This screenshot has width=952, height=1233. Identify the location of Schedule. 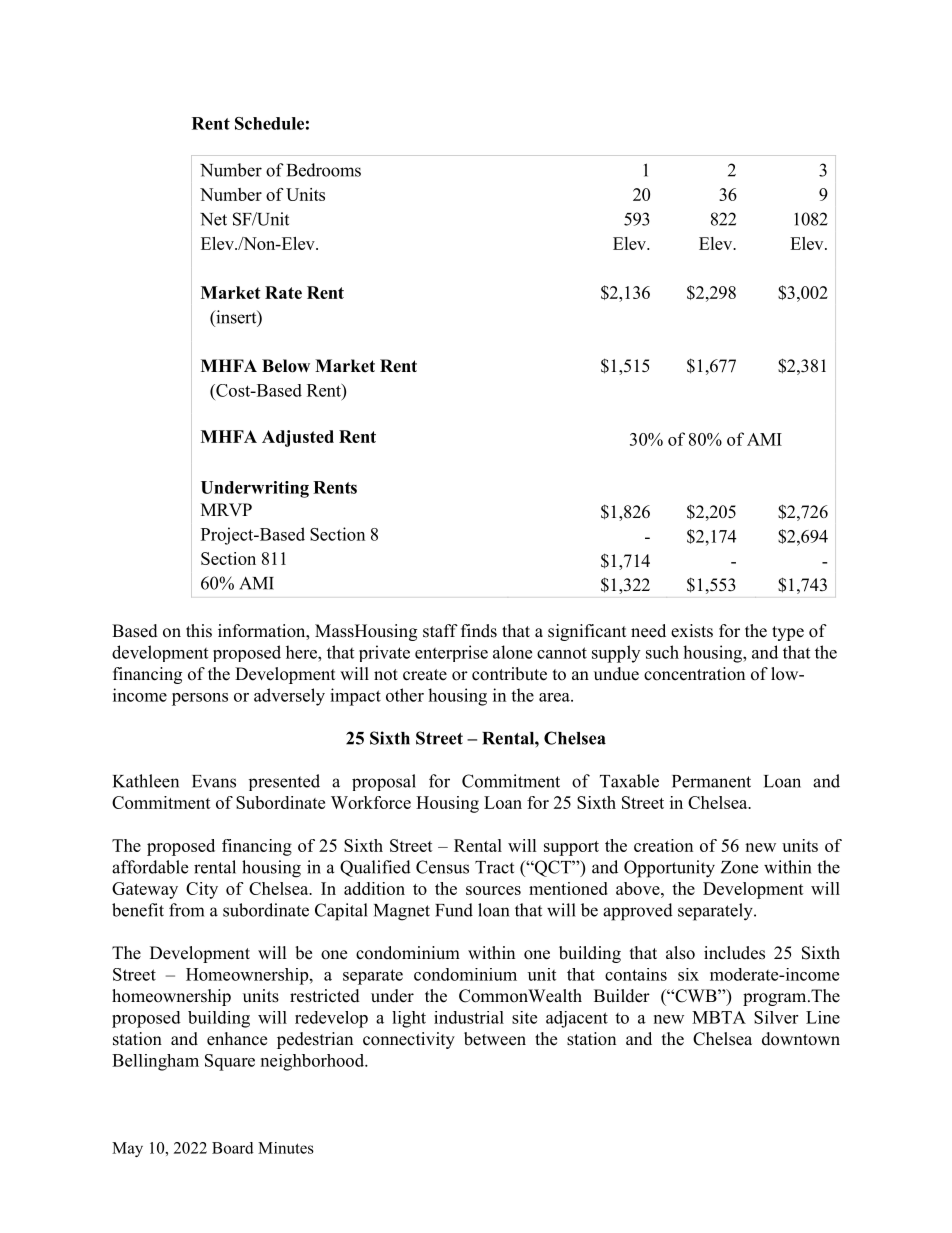
(269, 123).
